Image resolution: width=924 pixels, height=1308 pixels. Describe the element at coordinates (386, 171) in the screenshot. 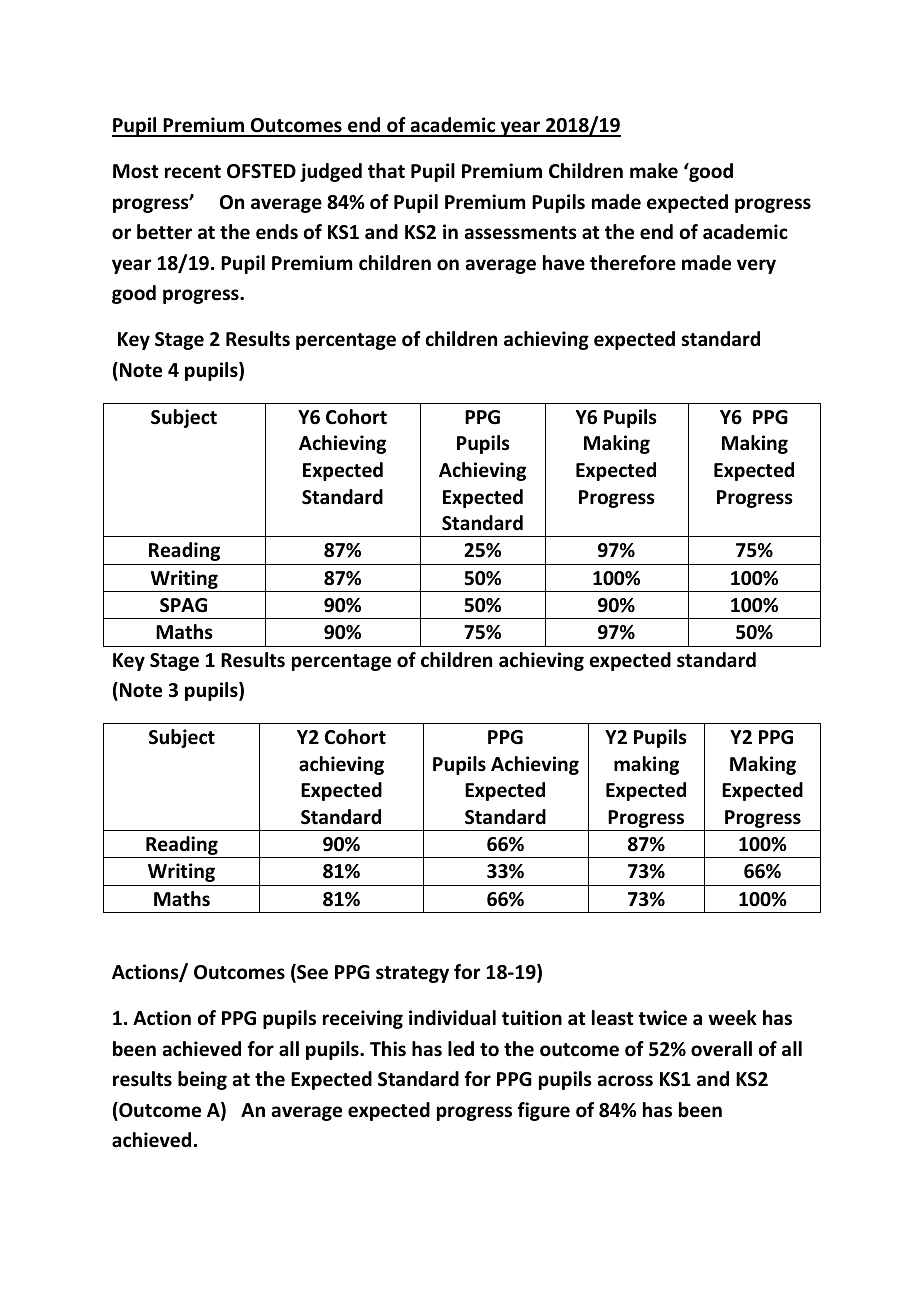

I see `that` at that location.
